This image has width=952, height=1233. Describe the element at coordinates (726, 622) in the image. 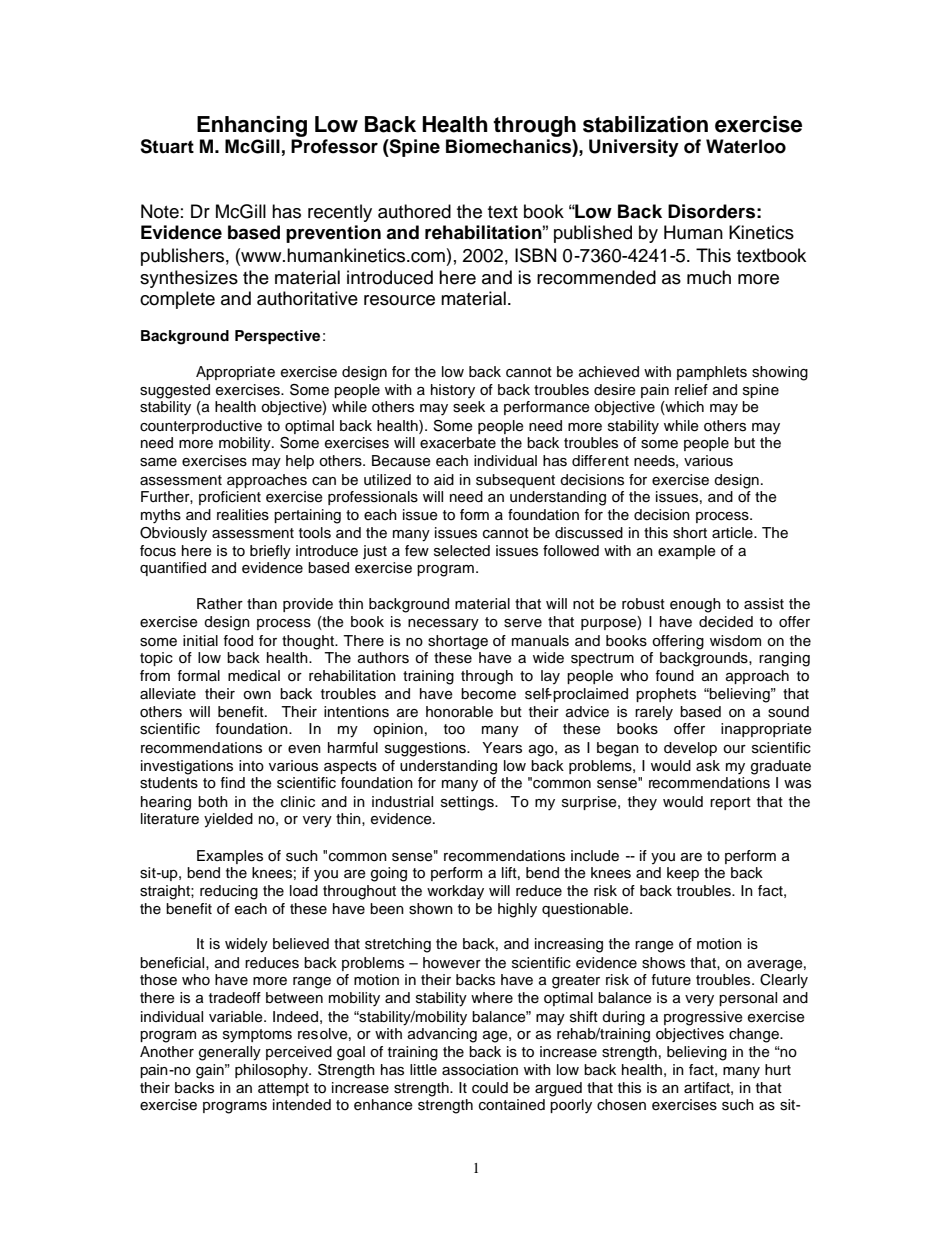

I see `decided` at that location.
